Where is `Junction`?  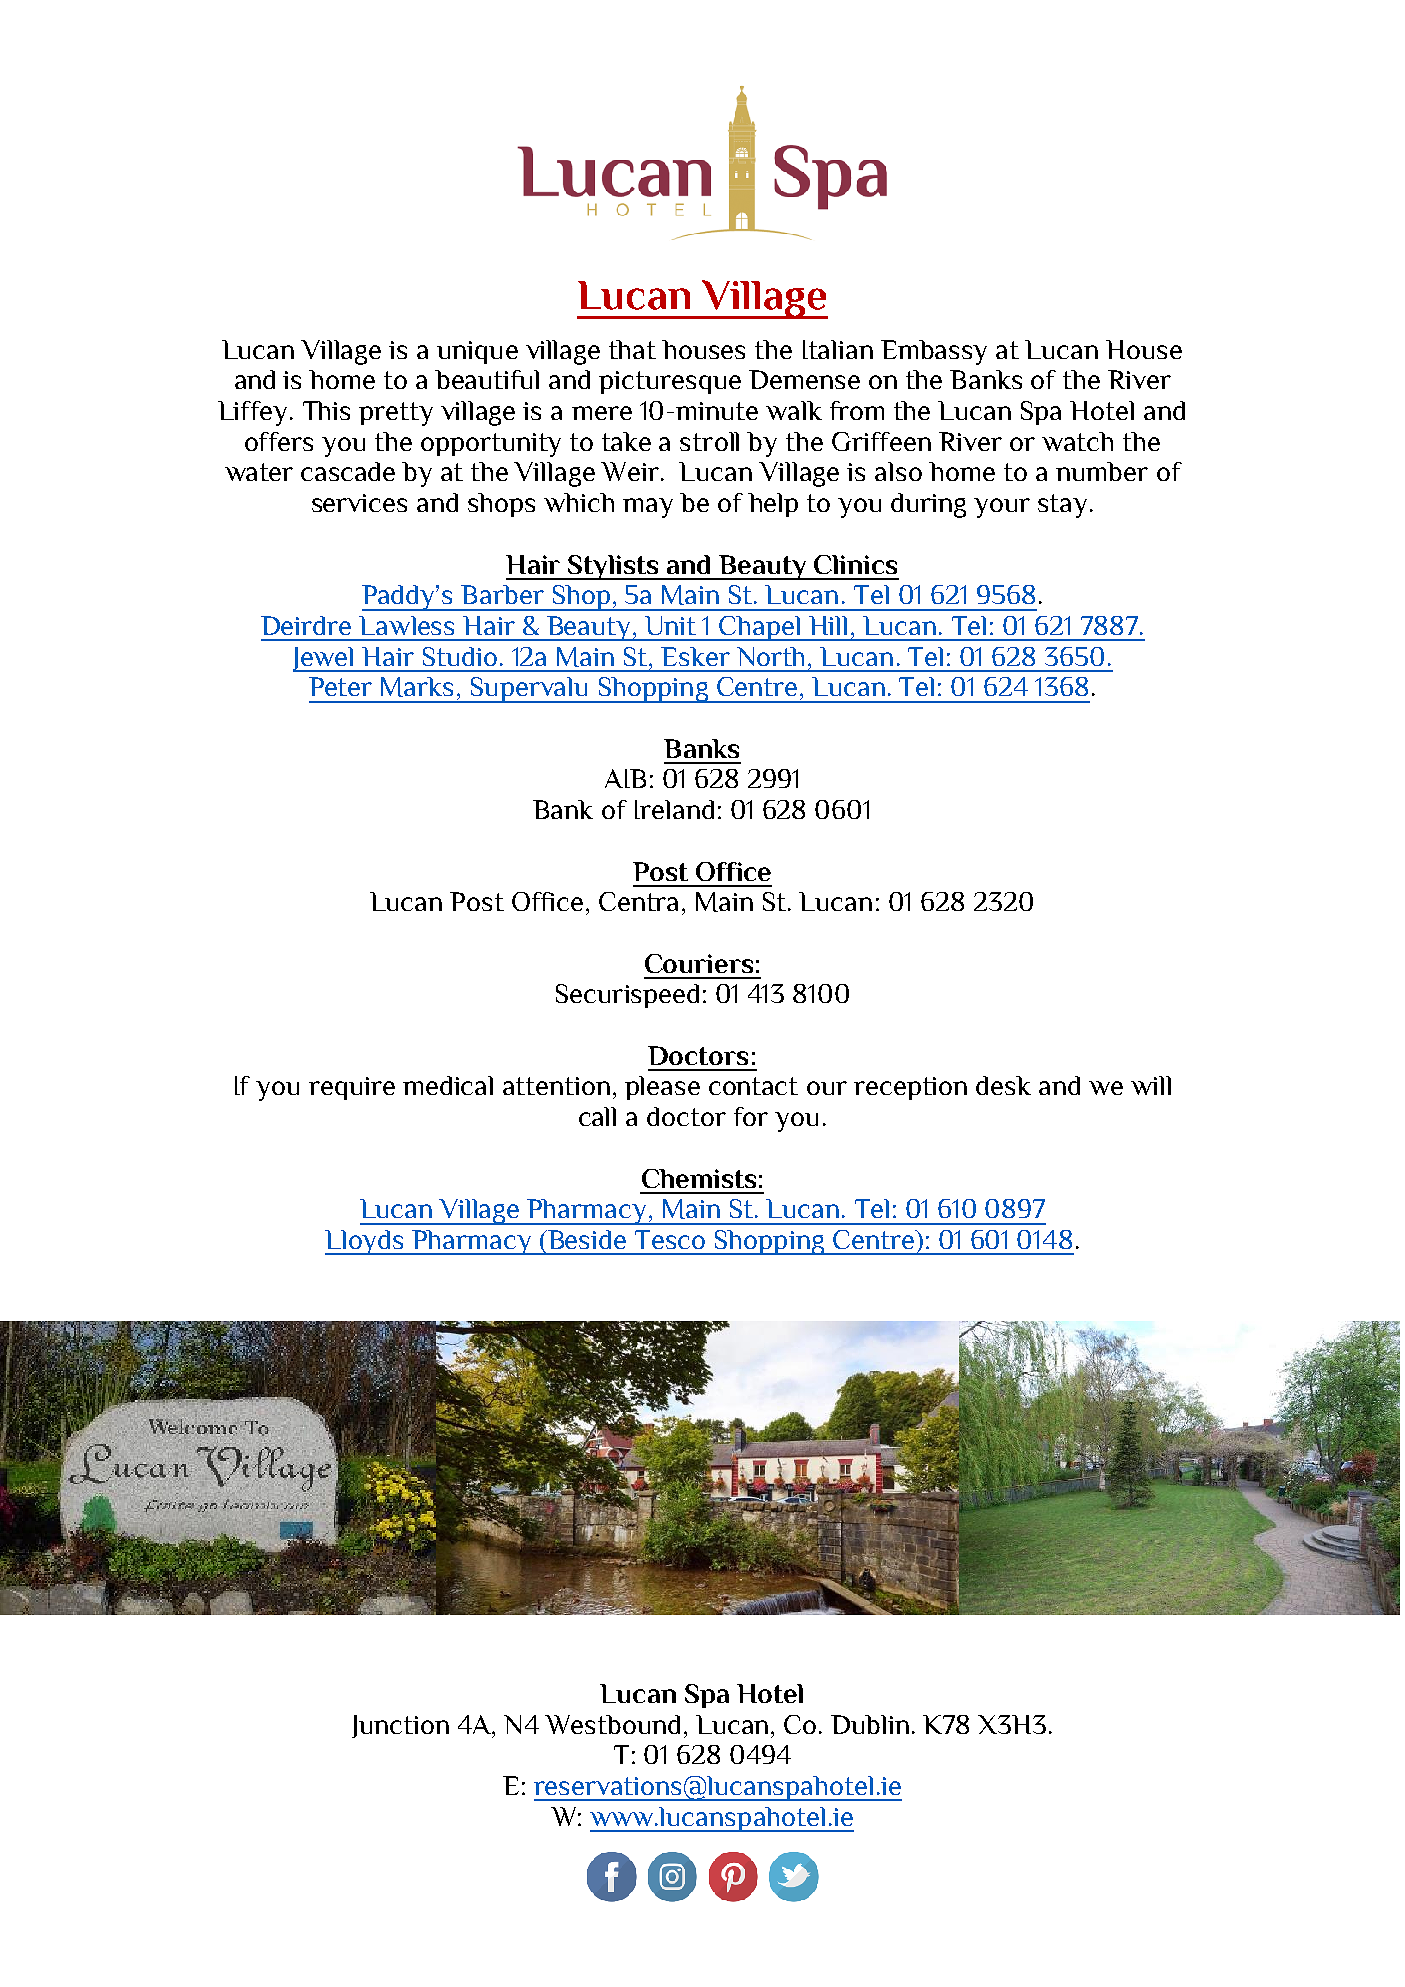 Junction is located at coordinates (400, 1726).
